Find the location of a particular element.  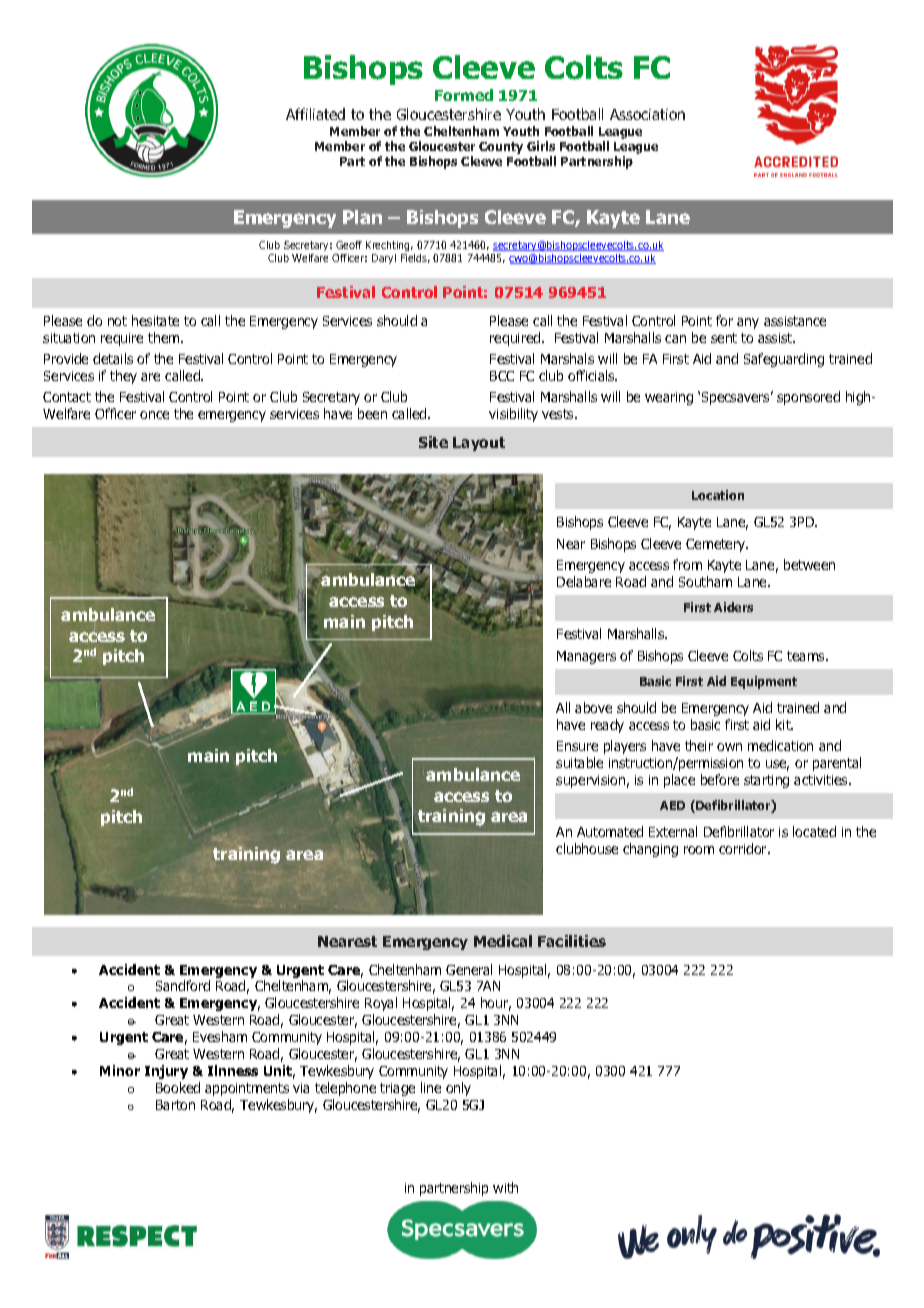

Barton is located at coordinates (175, 1105).
